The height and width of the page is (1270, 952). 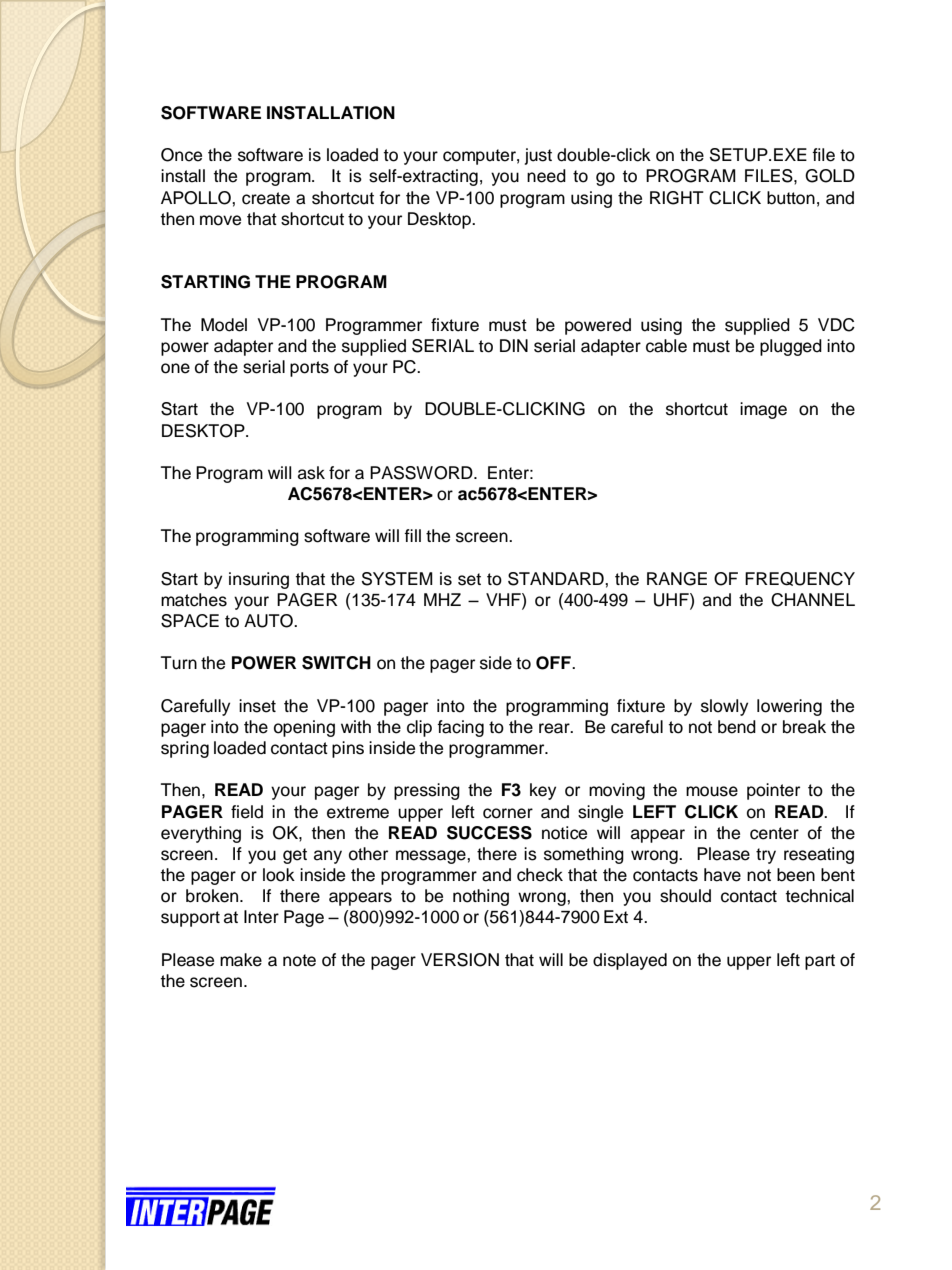 I want to click on part, so click(x=820, y=962).
